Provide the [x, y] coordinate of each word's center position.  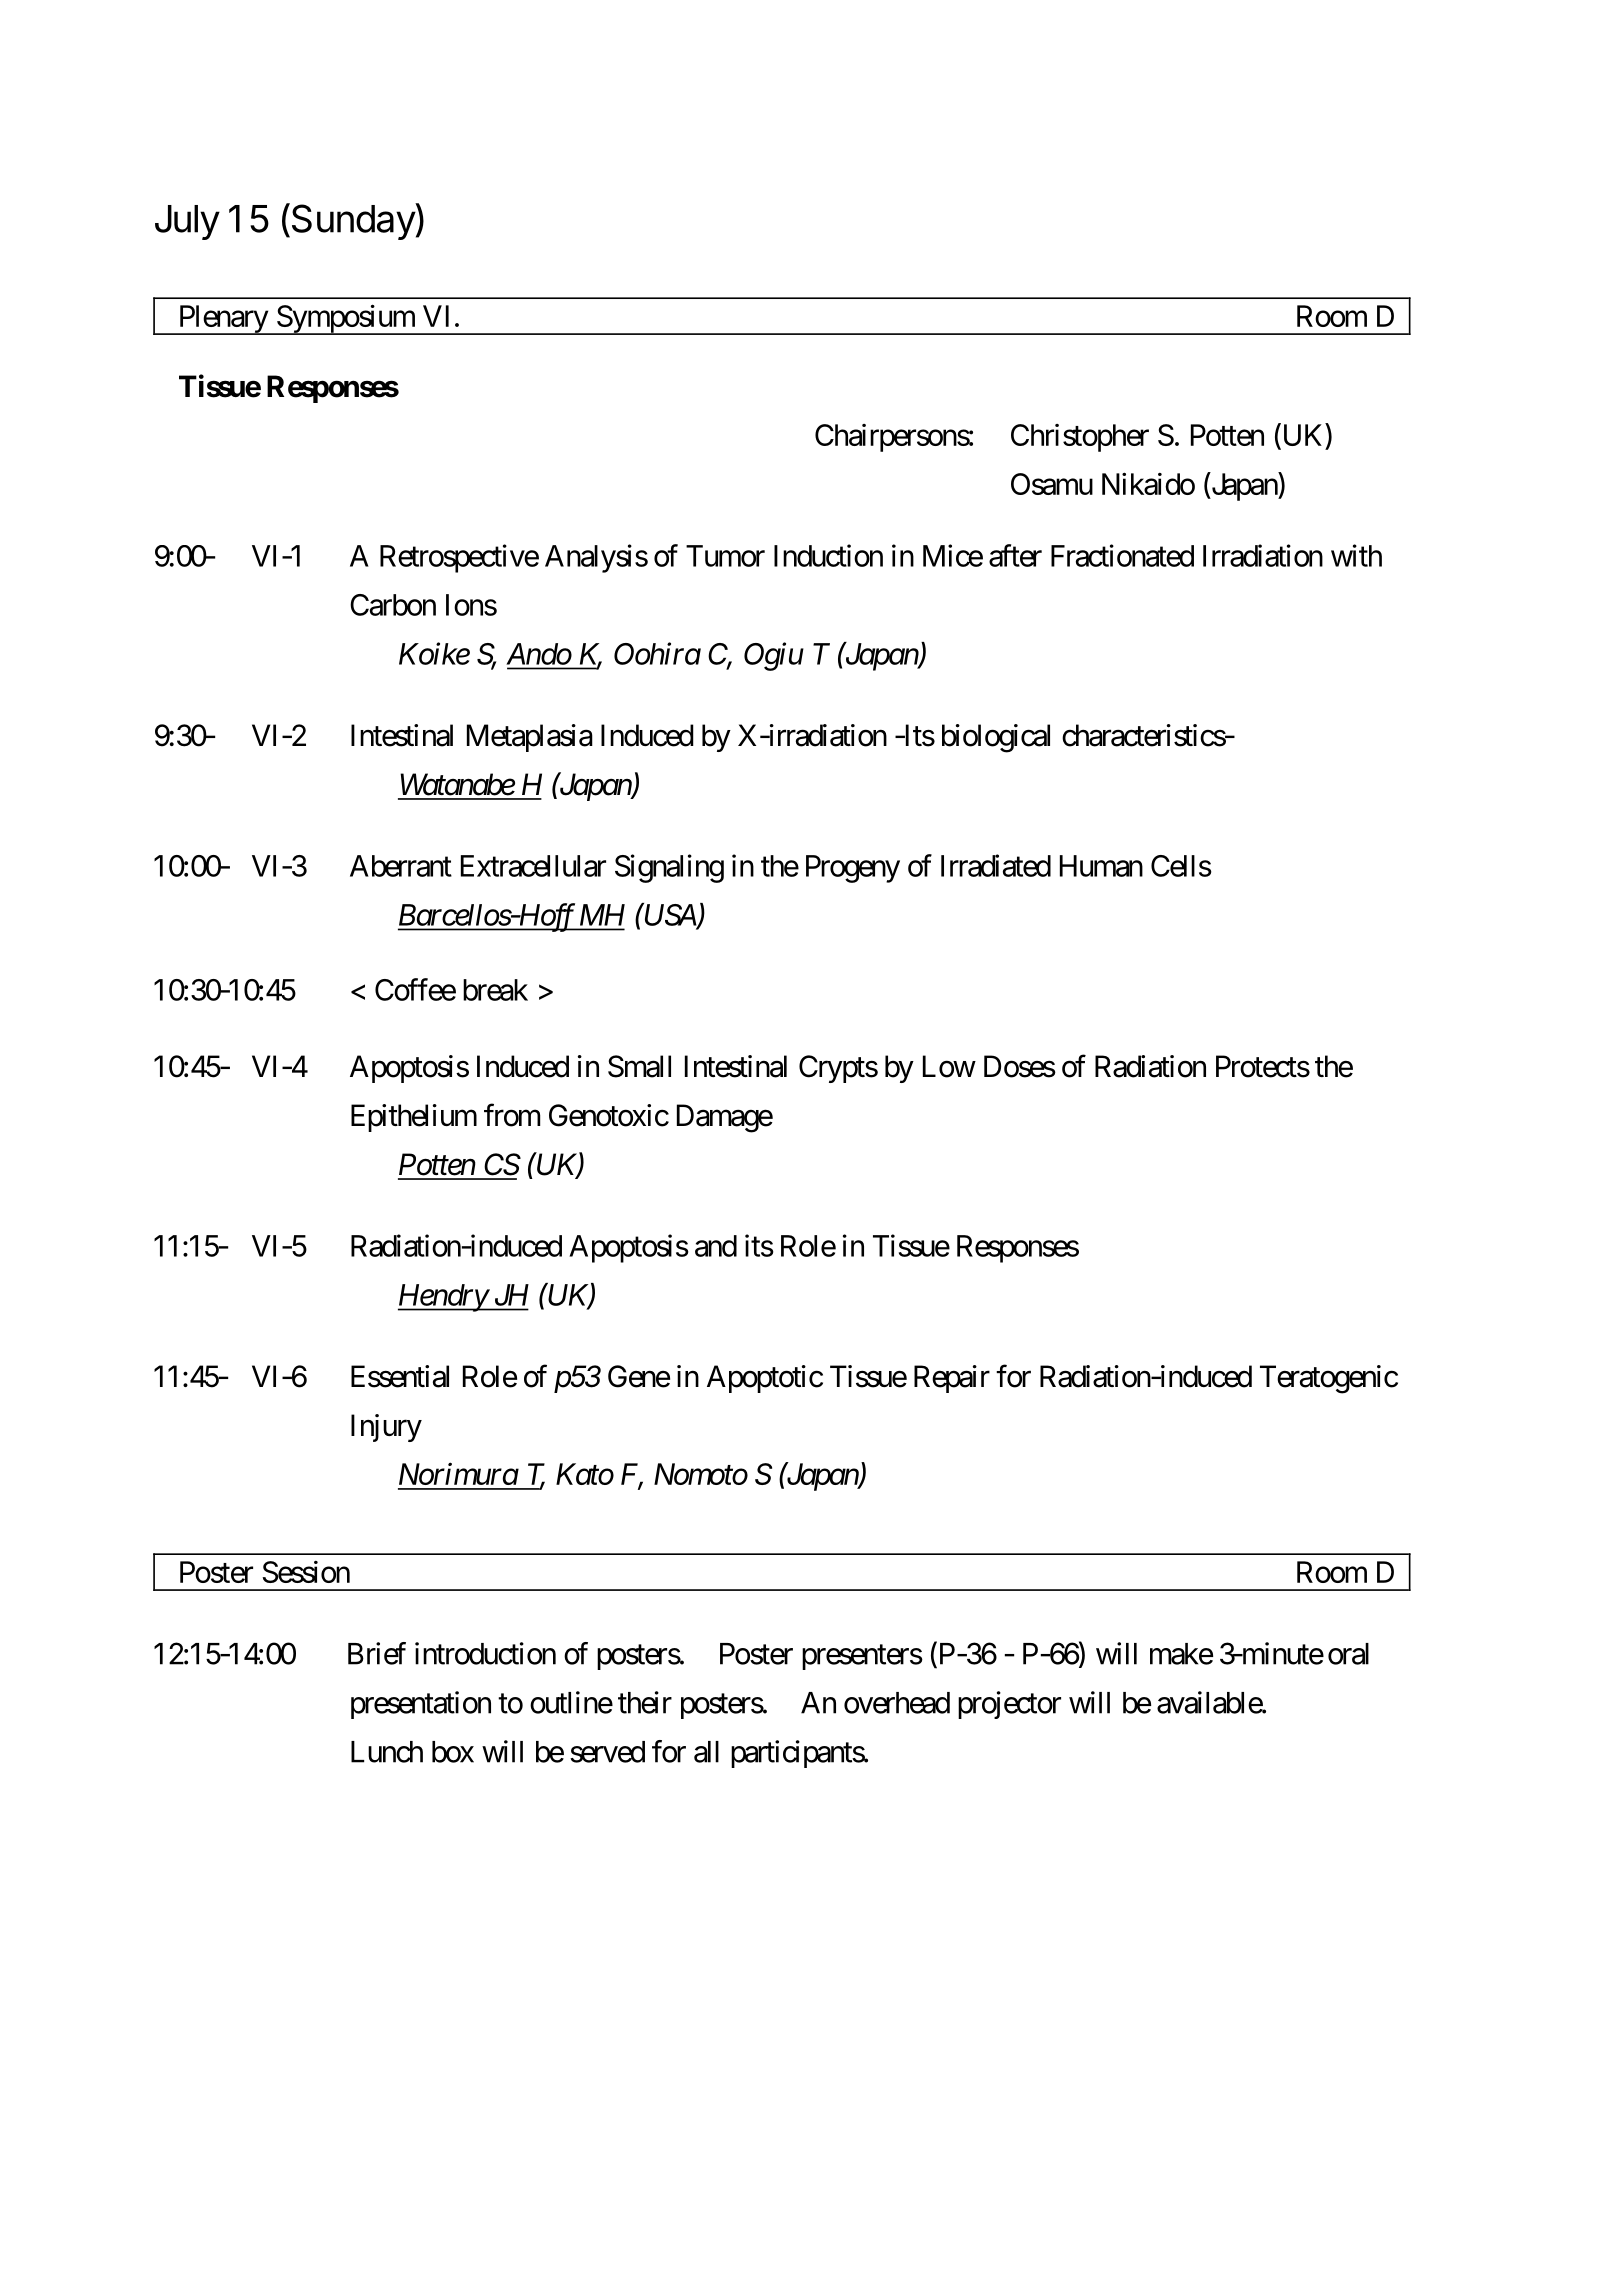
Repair [952, 1379]
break [495, 990]
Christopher [1080, 438]
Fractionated [1122, 555]
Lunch [387, 1752]
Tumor [725, 556]
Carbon [393, 605]
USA [670, 914]
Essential [400, 1376]
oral [1348, 1654]
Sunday [352, 221]
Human [1101, 866]
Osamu [1052, 484]
